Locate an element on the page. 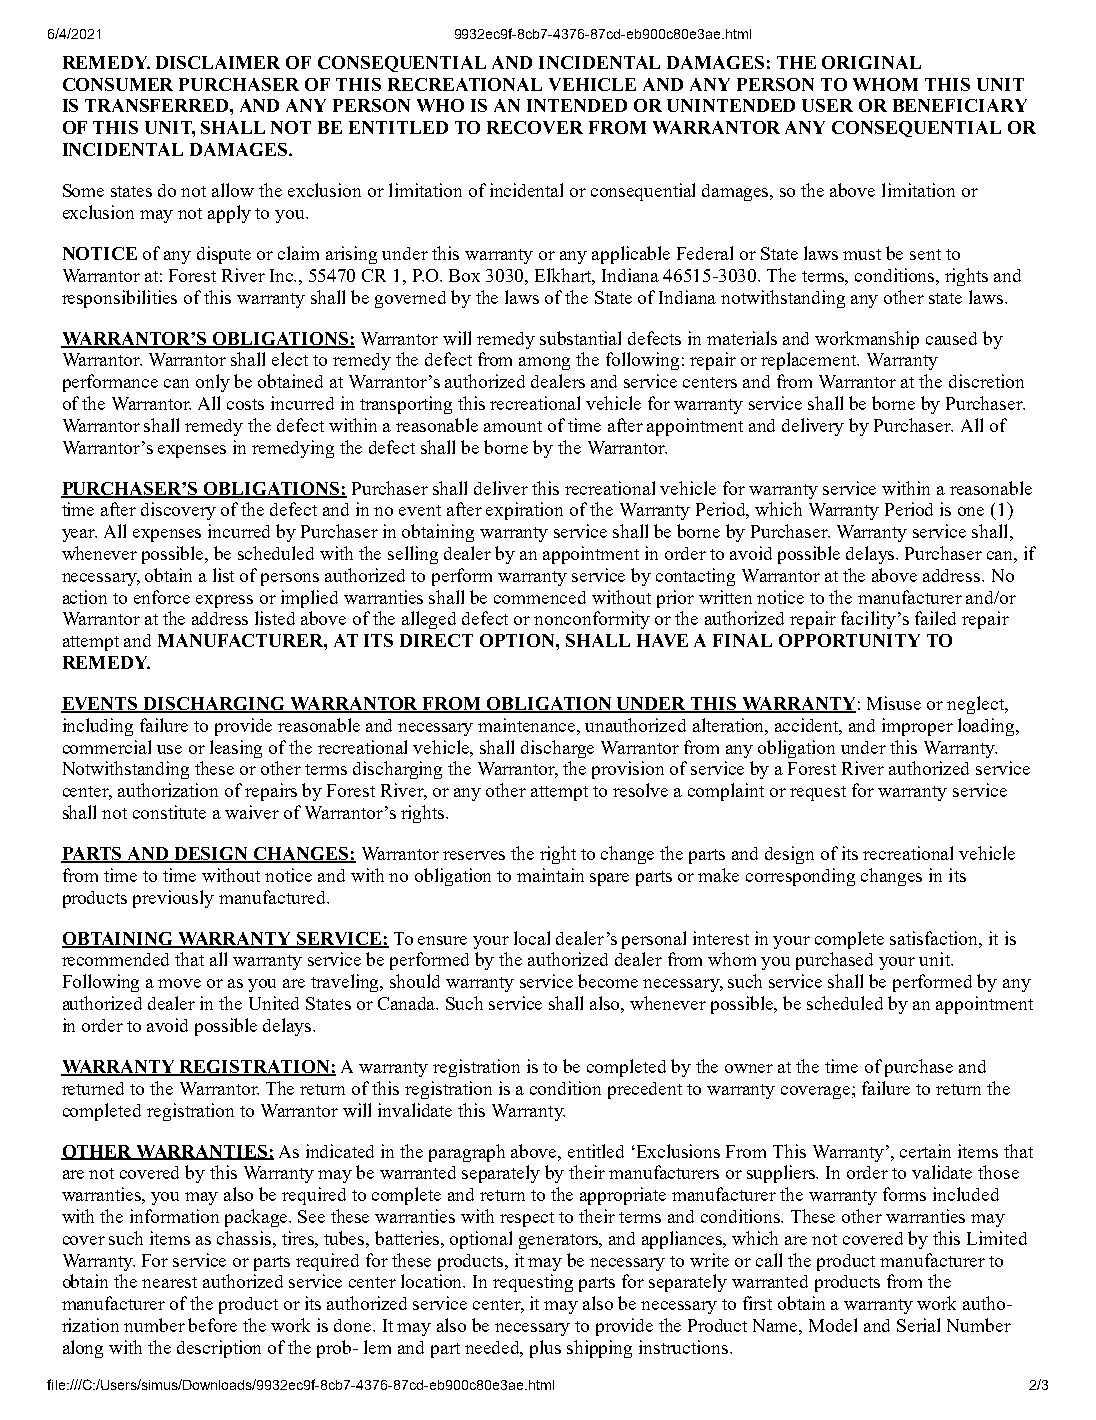 The height and width of the image is (1420, 1096). plus is located at coordinates (545, 1349).
